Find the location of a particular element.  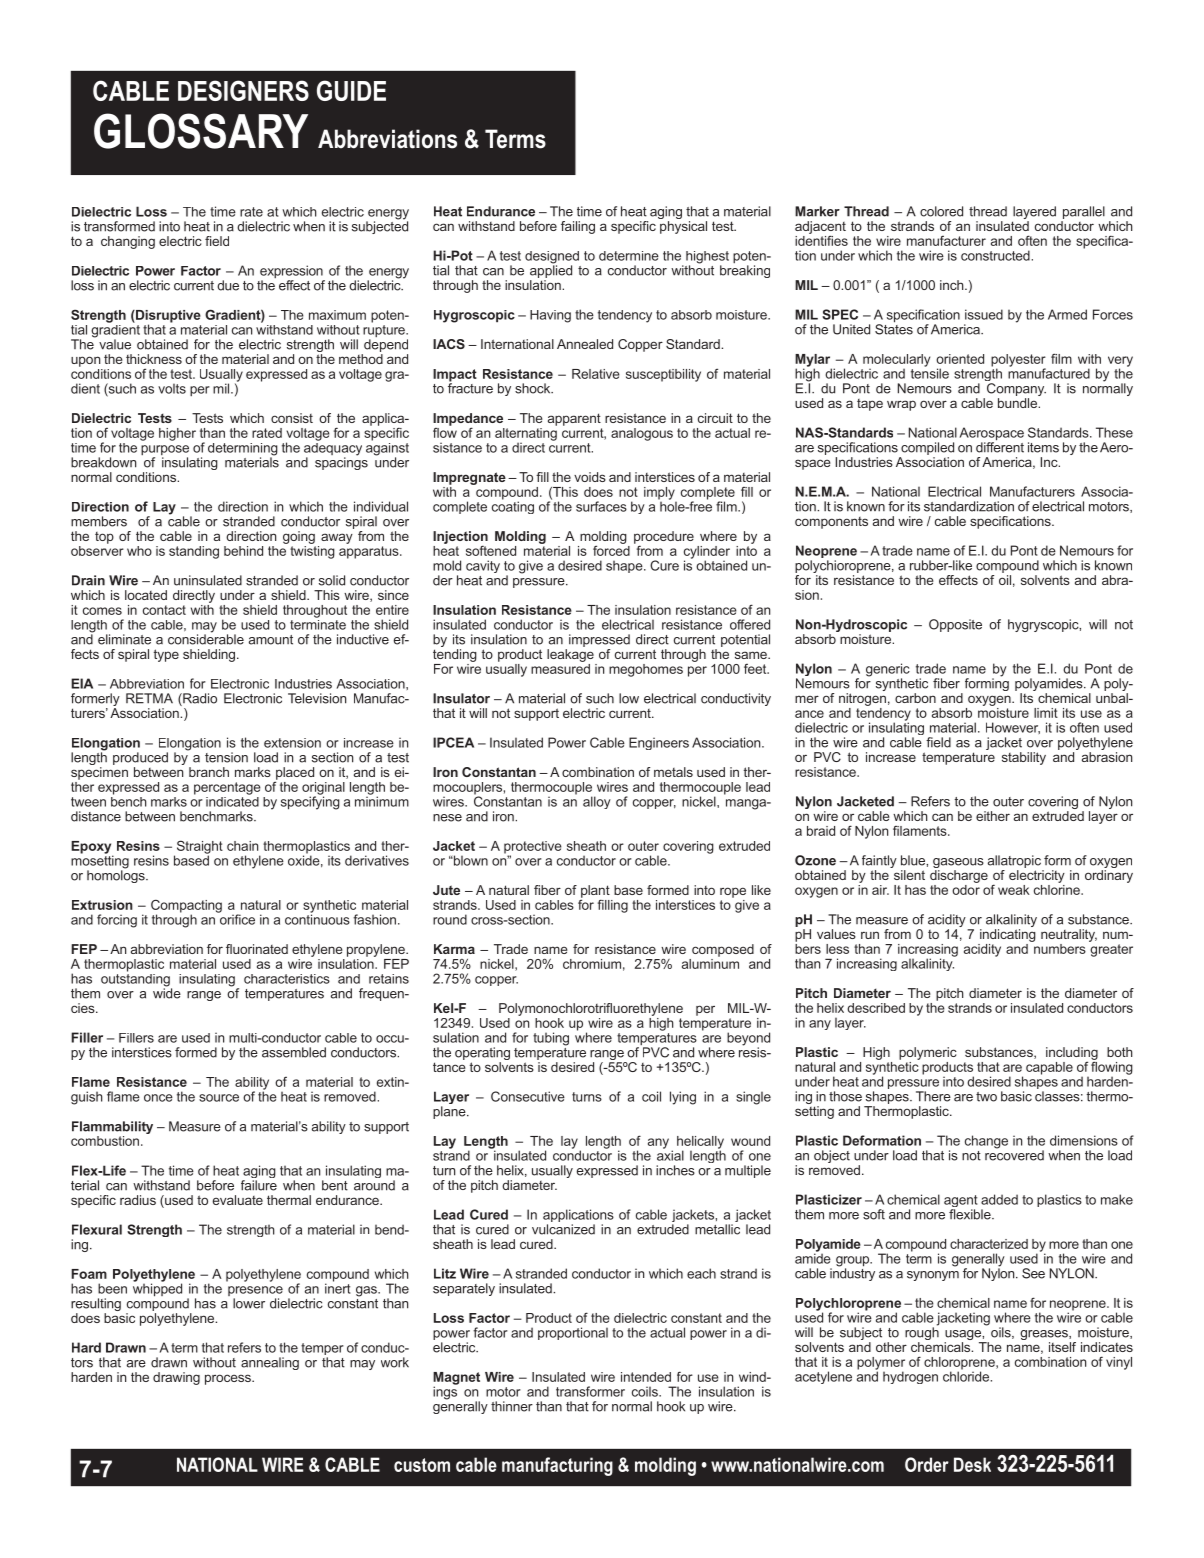

intended is located at coordinates (646, 1377).
